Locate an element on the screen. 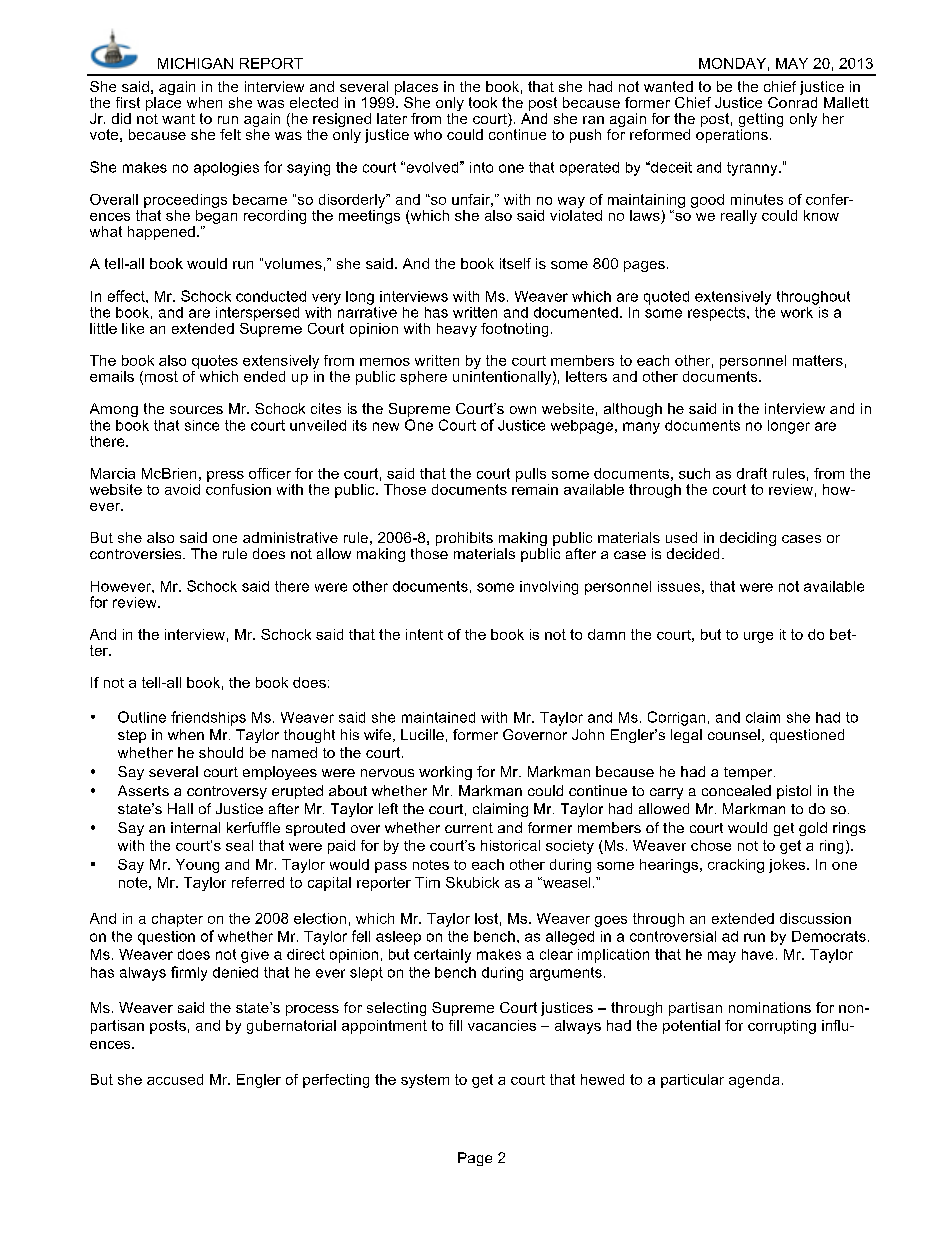 The width and height of the screenshot is (952, 1233). MICHIGAN is located at coordinates (195, 63).
